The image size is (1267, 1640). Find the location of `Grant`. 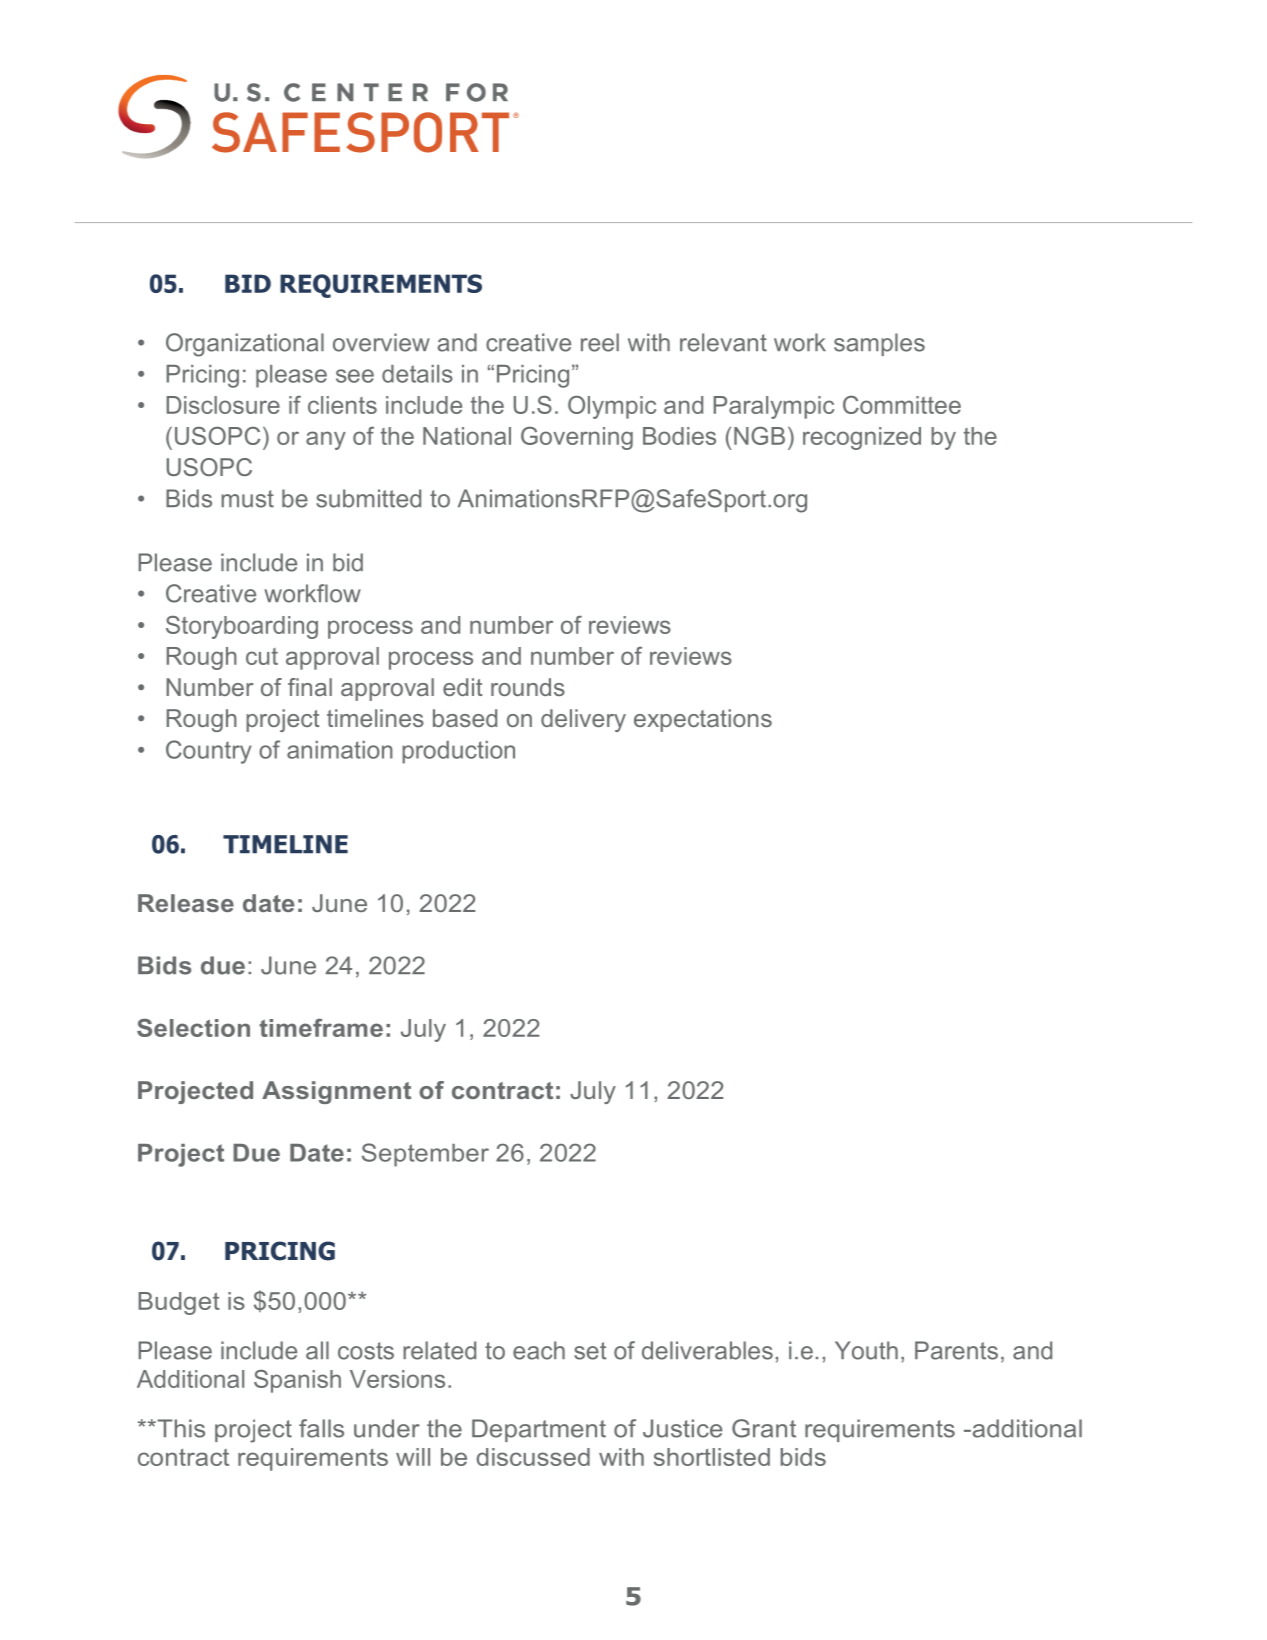

Grant is located at coordinates (764, 1428).
